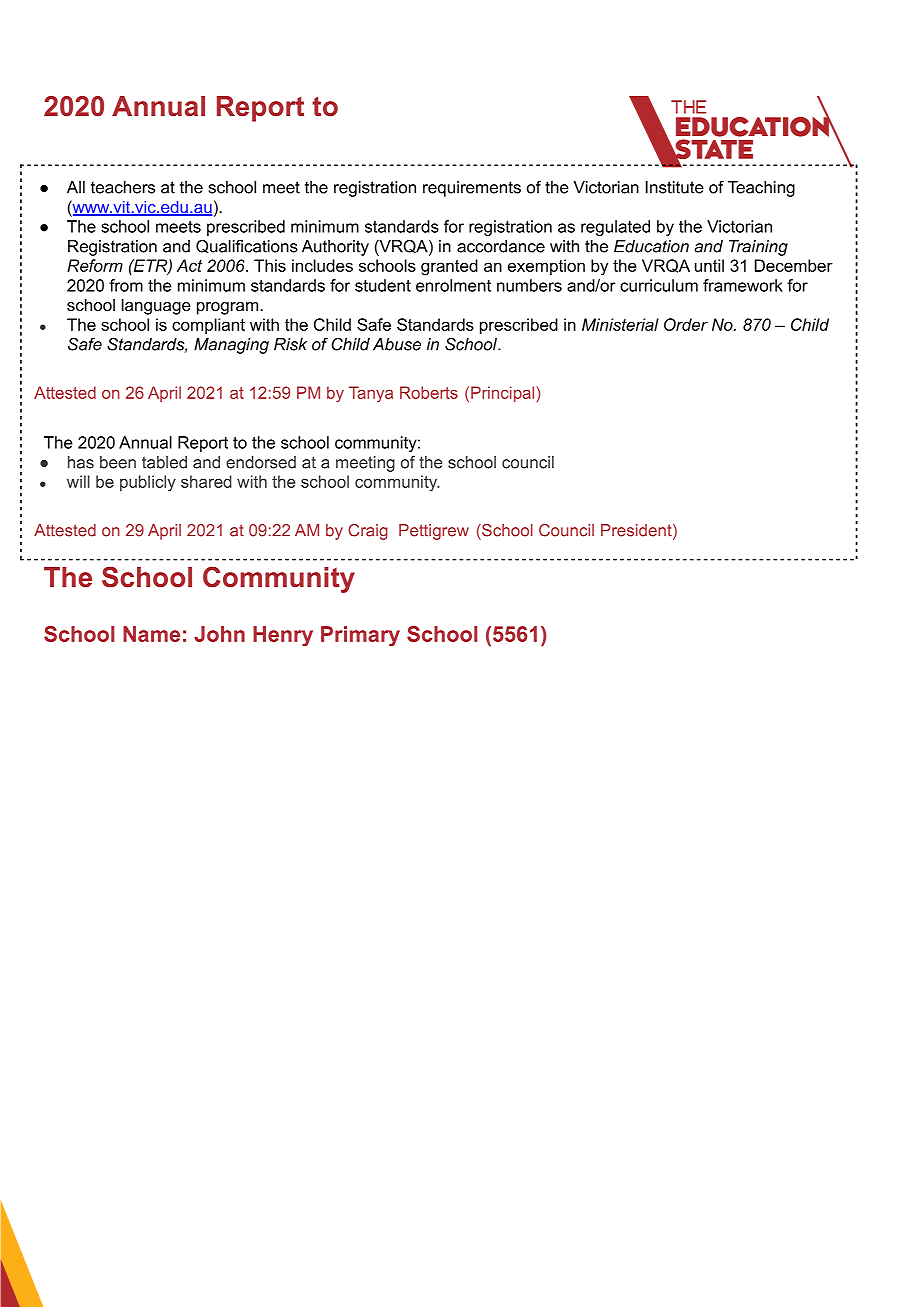 The image size is (924, 1307). I want to click on Craig, so click(368, 532).
